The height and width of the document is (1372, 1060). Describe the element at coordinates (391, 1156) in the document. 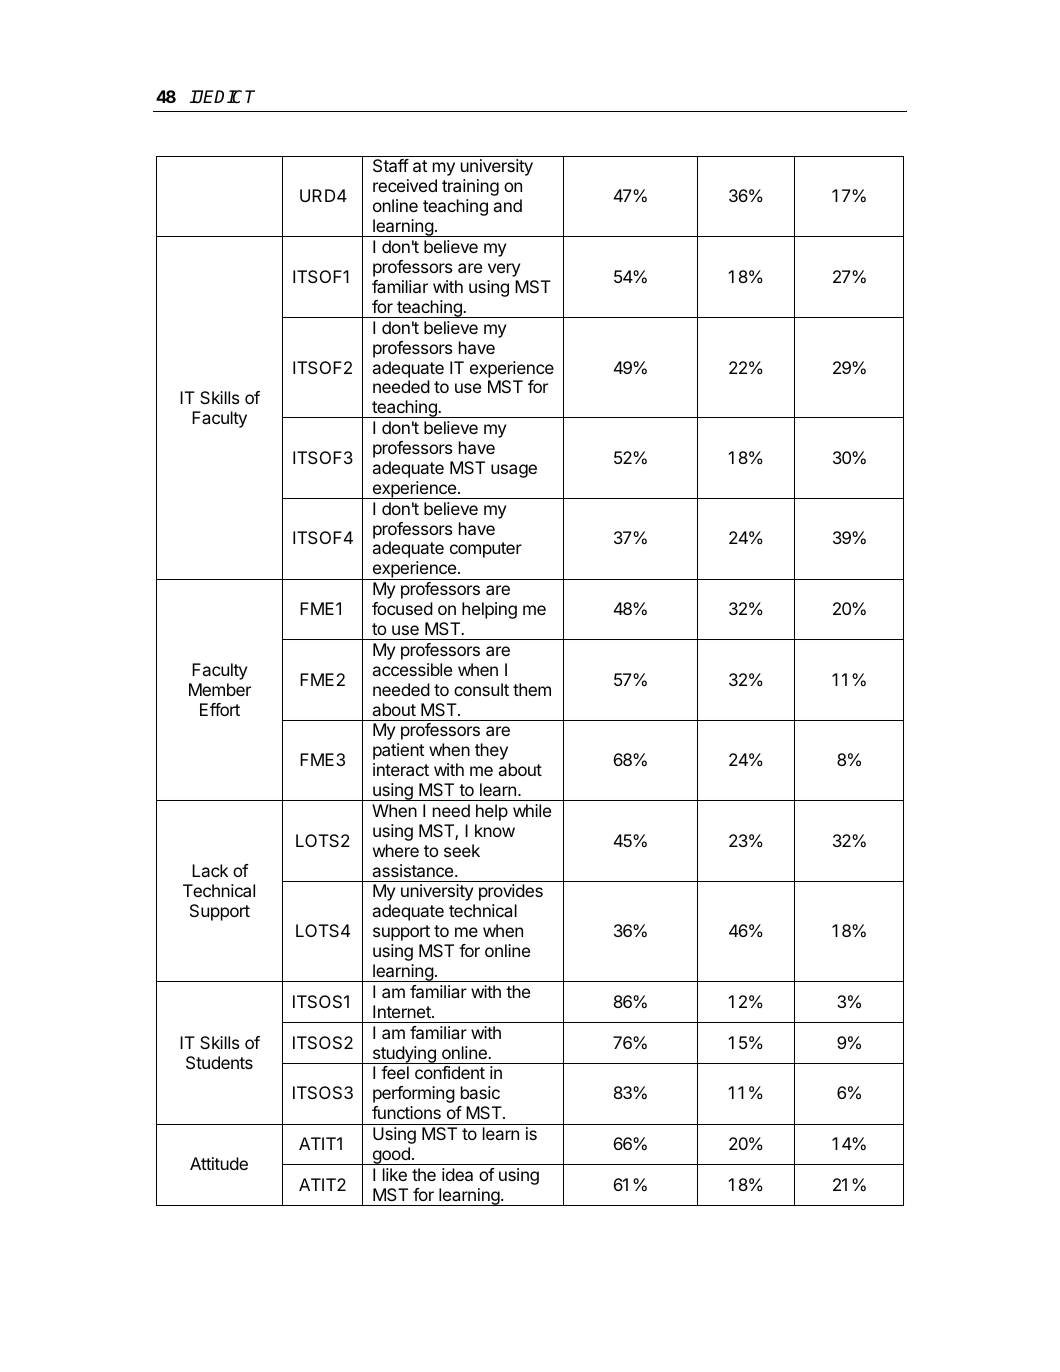

I see `good` at that location.
